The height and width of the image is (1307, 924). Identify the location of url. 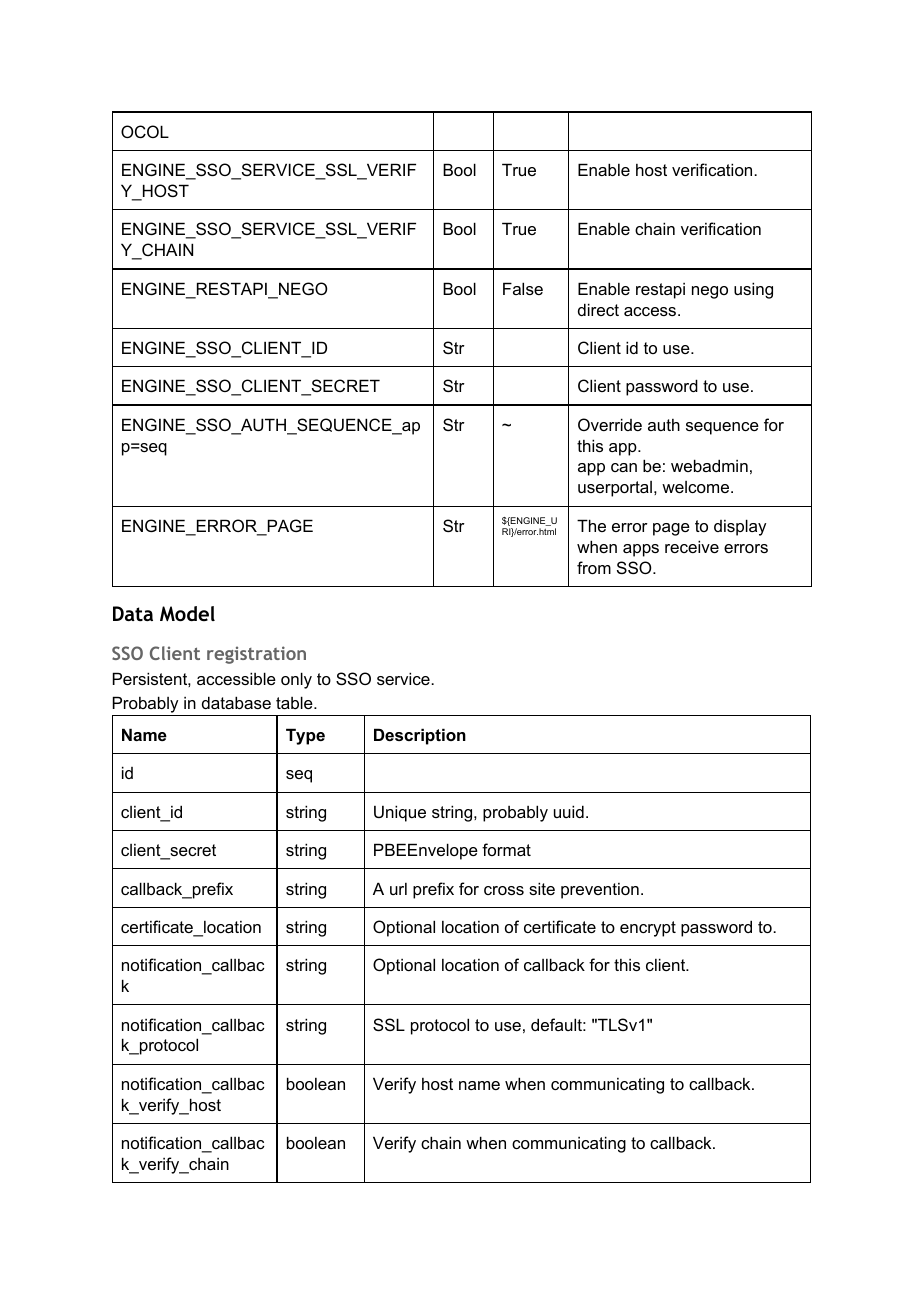
(398, 889).
